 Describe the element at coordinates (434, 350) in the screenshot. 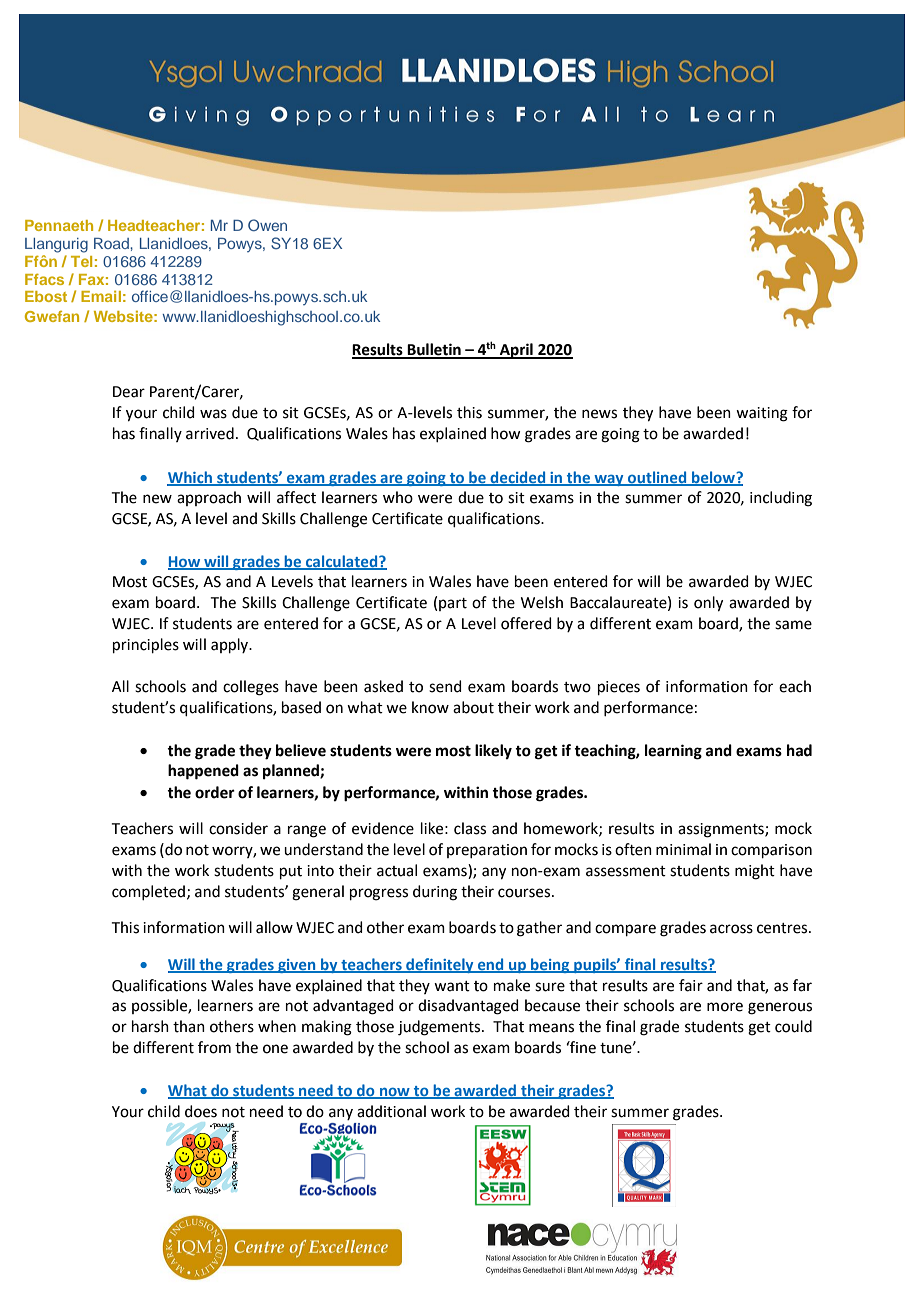

I see `Bulletin` at that location.
